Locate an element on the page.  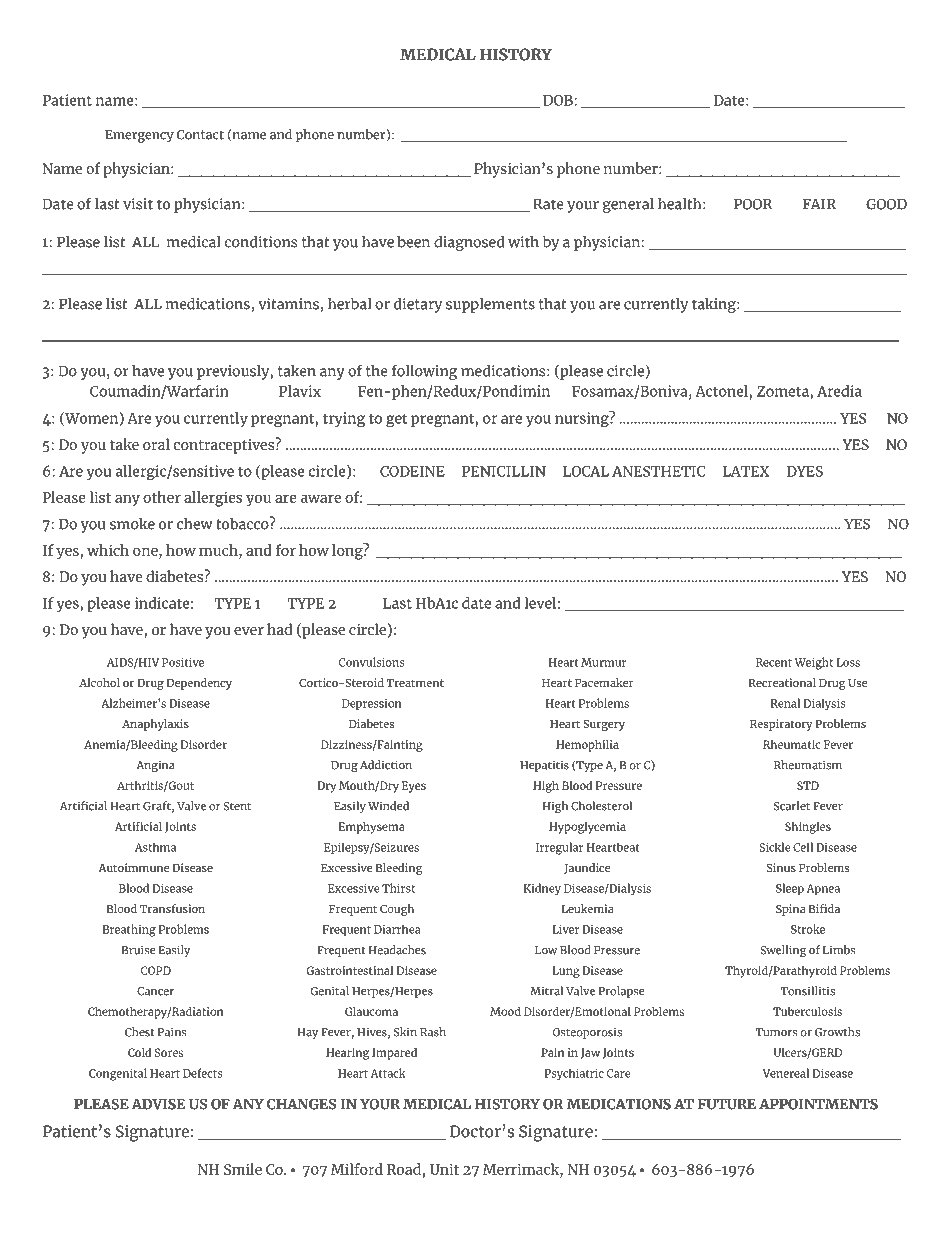
DOB is located at coordinates (559, 100).
